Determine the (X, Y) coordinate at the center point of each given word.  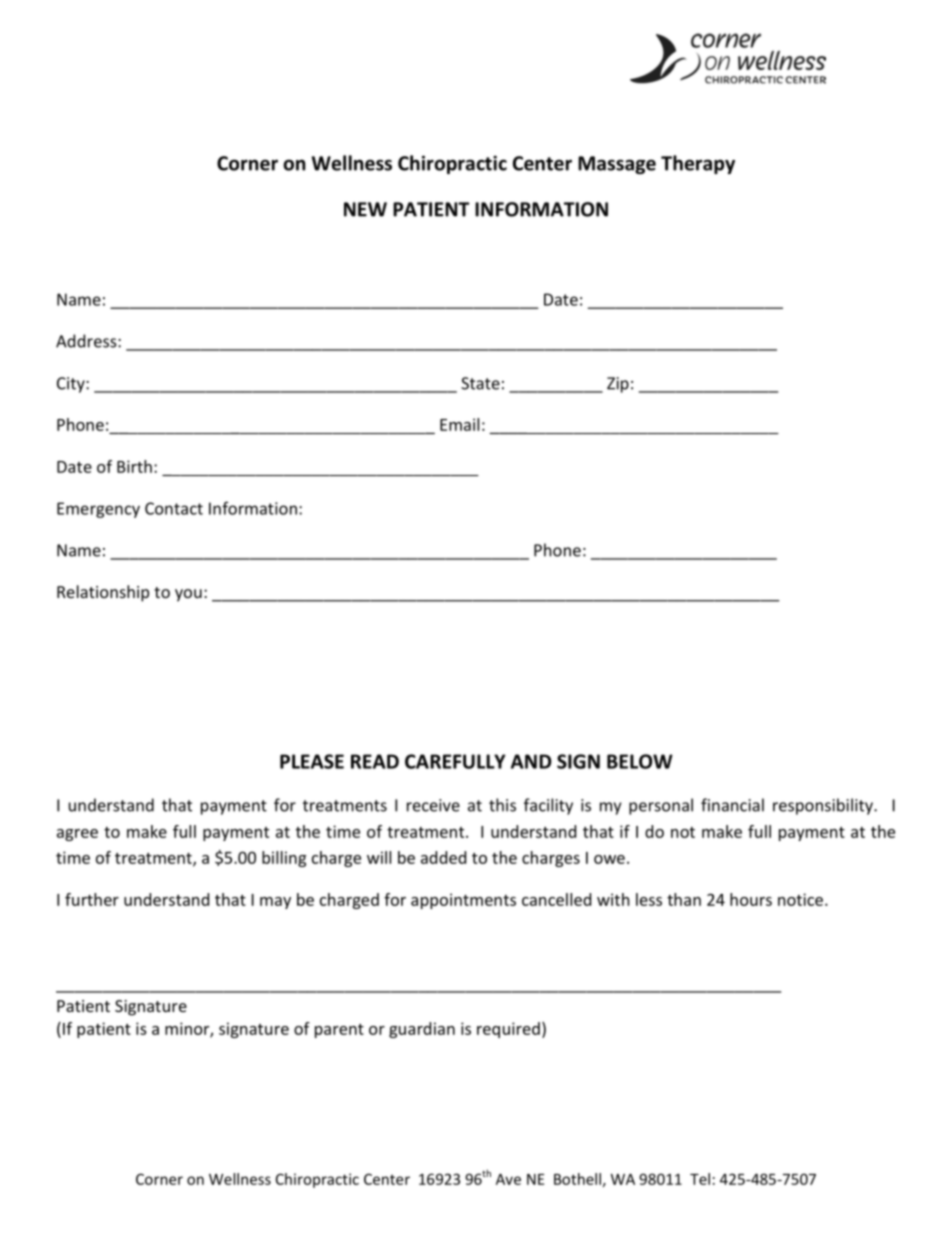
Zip (618, 385)
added (443, 857)
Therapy (698, 164)
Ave (508, 1179)
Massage (617, 165)
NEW (365, 209)
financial (732, 805)
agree (77, 835)
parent (339, 1031)
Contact (174, 508)
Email (459, 424)
